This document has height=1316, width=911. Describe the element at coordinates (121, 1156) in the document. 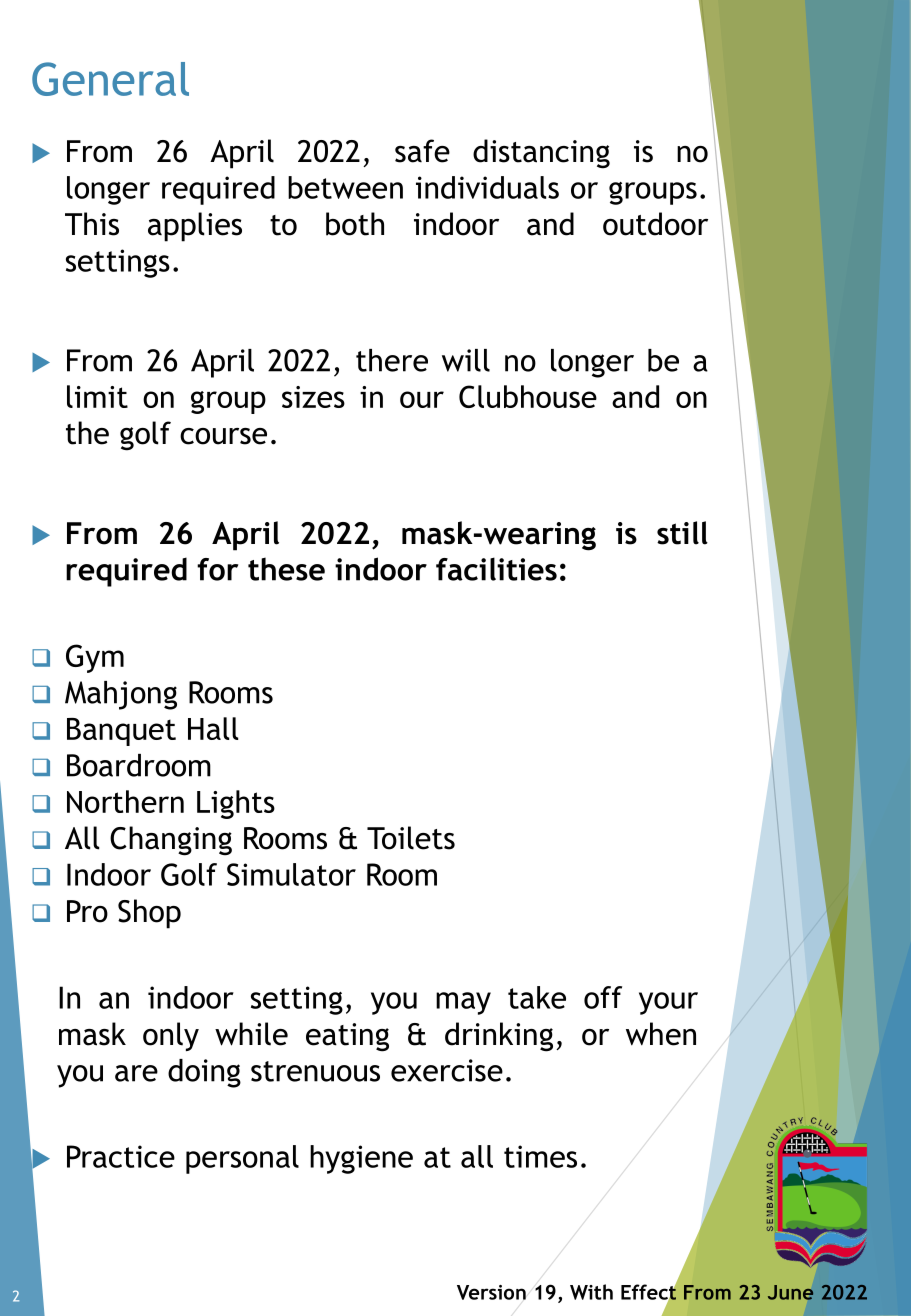

I see `Practice` at that location.
